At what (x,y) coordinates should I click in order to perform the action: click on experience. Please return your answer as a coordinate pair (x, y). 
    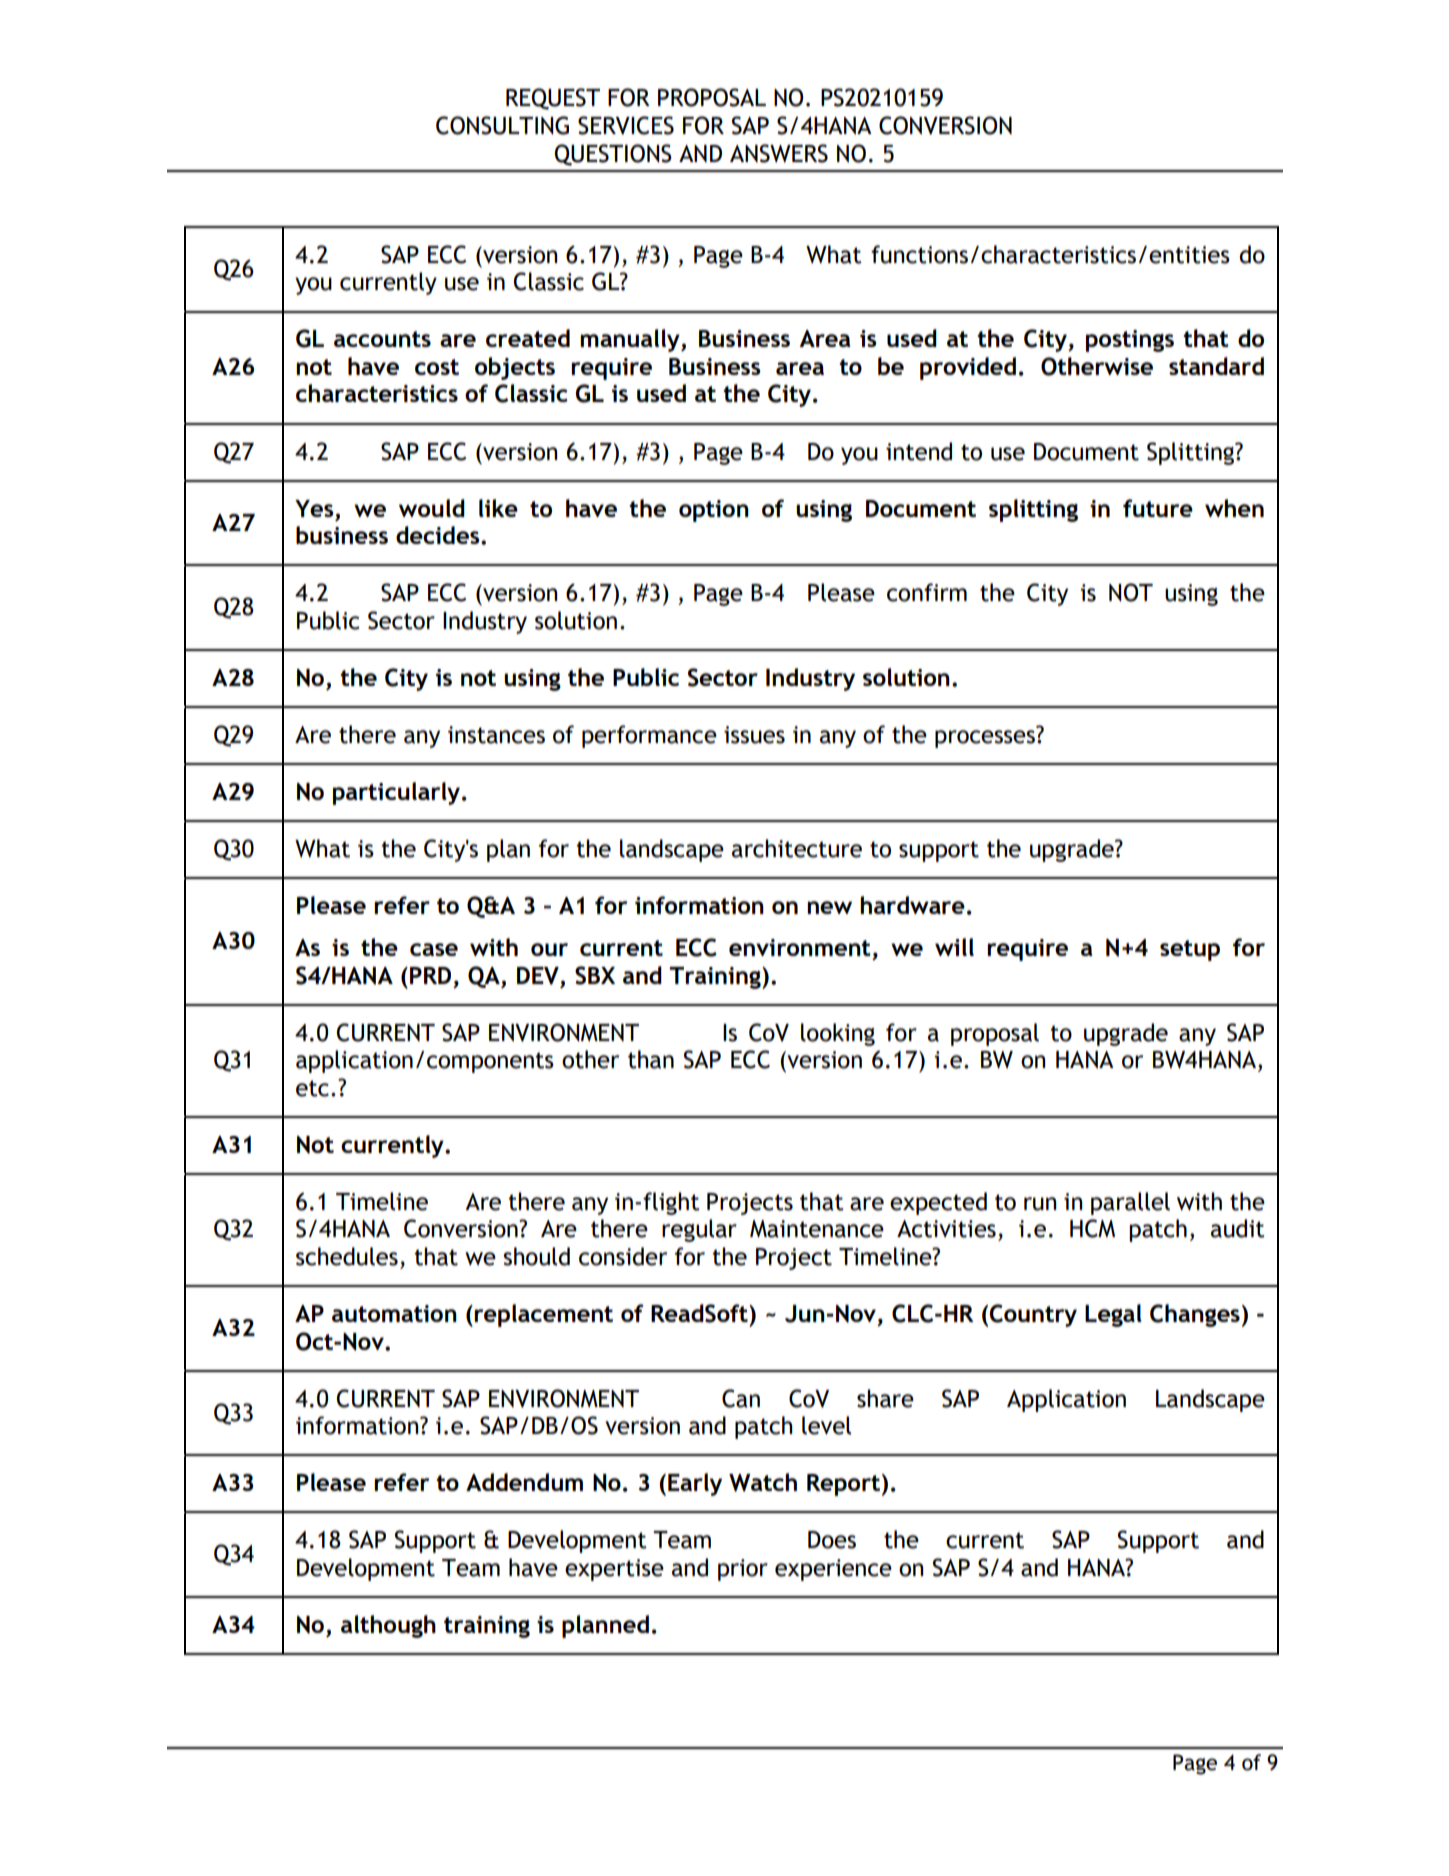
    Looking at the image, I should click on (833, 1570).
